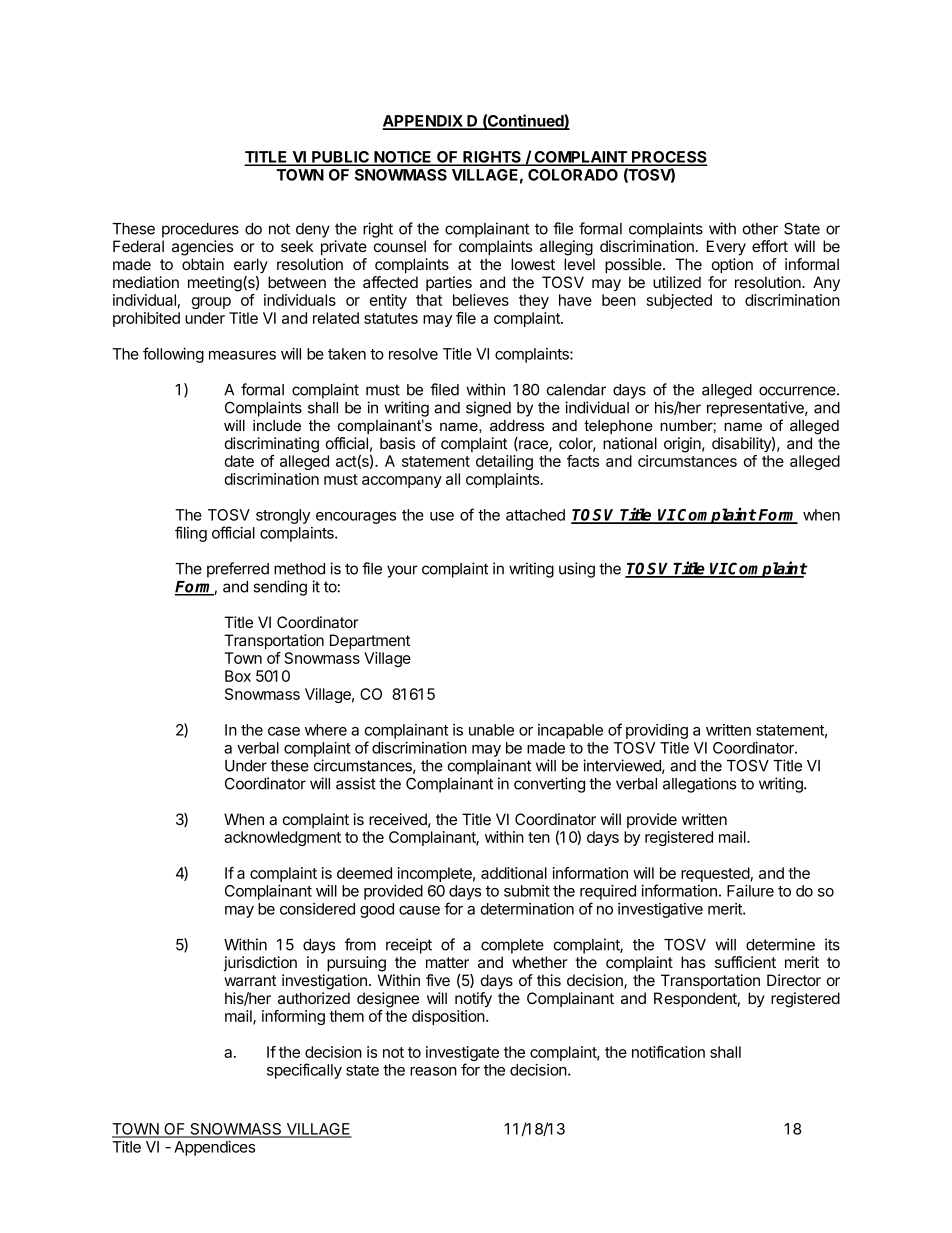 The image size is (952, 1233). Describe the element at coordinates (214, 1148) in the page. I see `Appendices` at that location.
